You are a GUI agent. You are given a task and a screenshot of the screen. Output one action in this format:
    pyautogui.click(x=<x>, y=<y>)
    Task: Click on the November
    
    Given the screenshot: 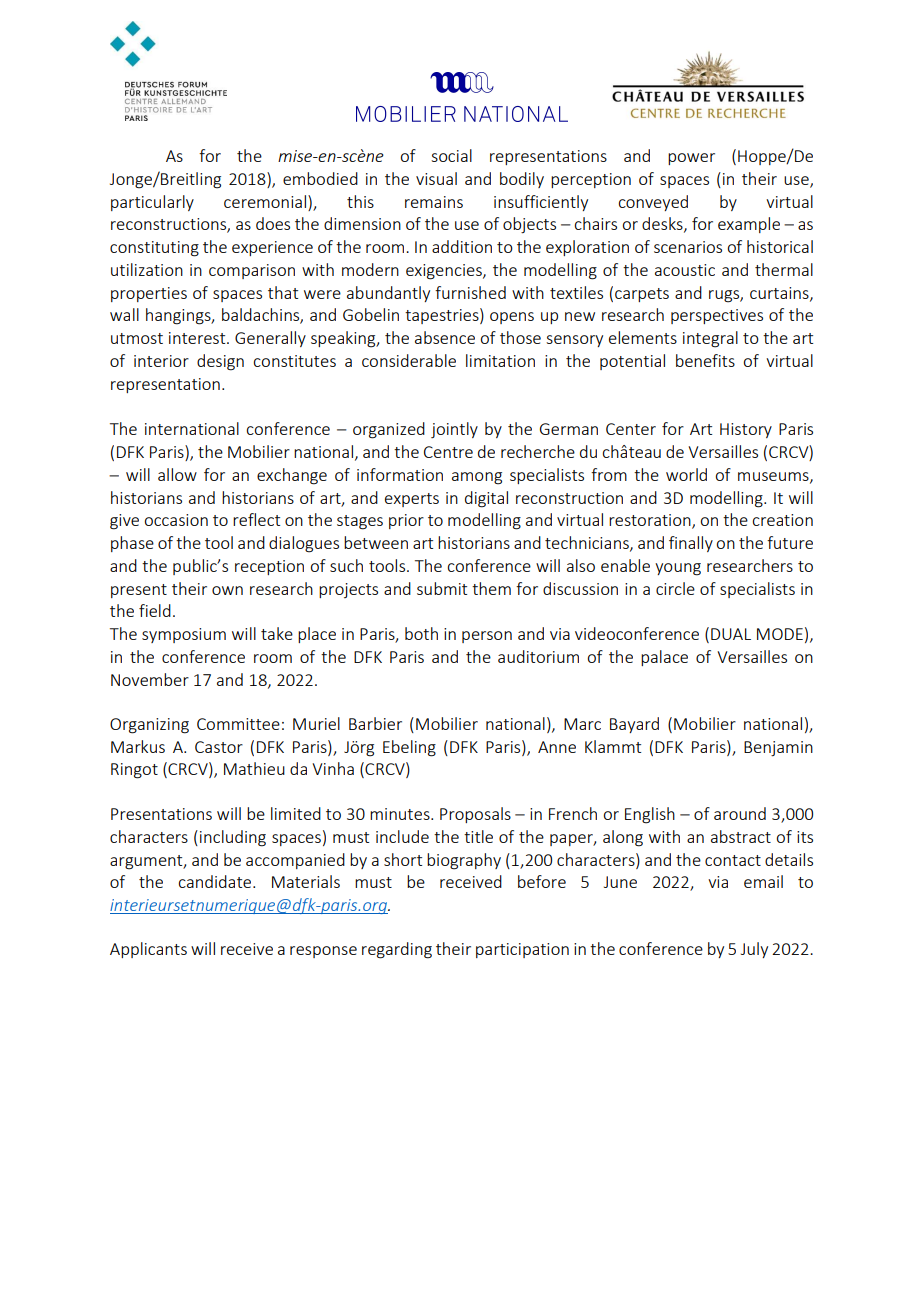 What is the action you would take?
    pyautogui.click(x=150, y=679)
